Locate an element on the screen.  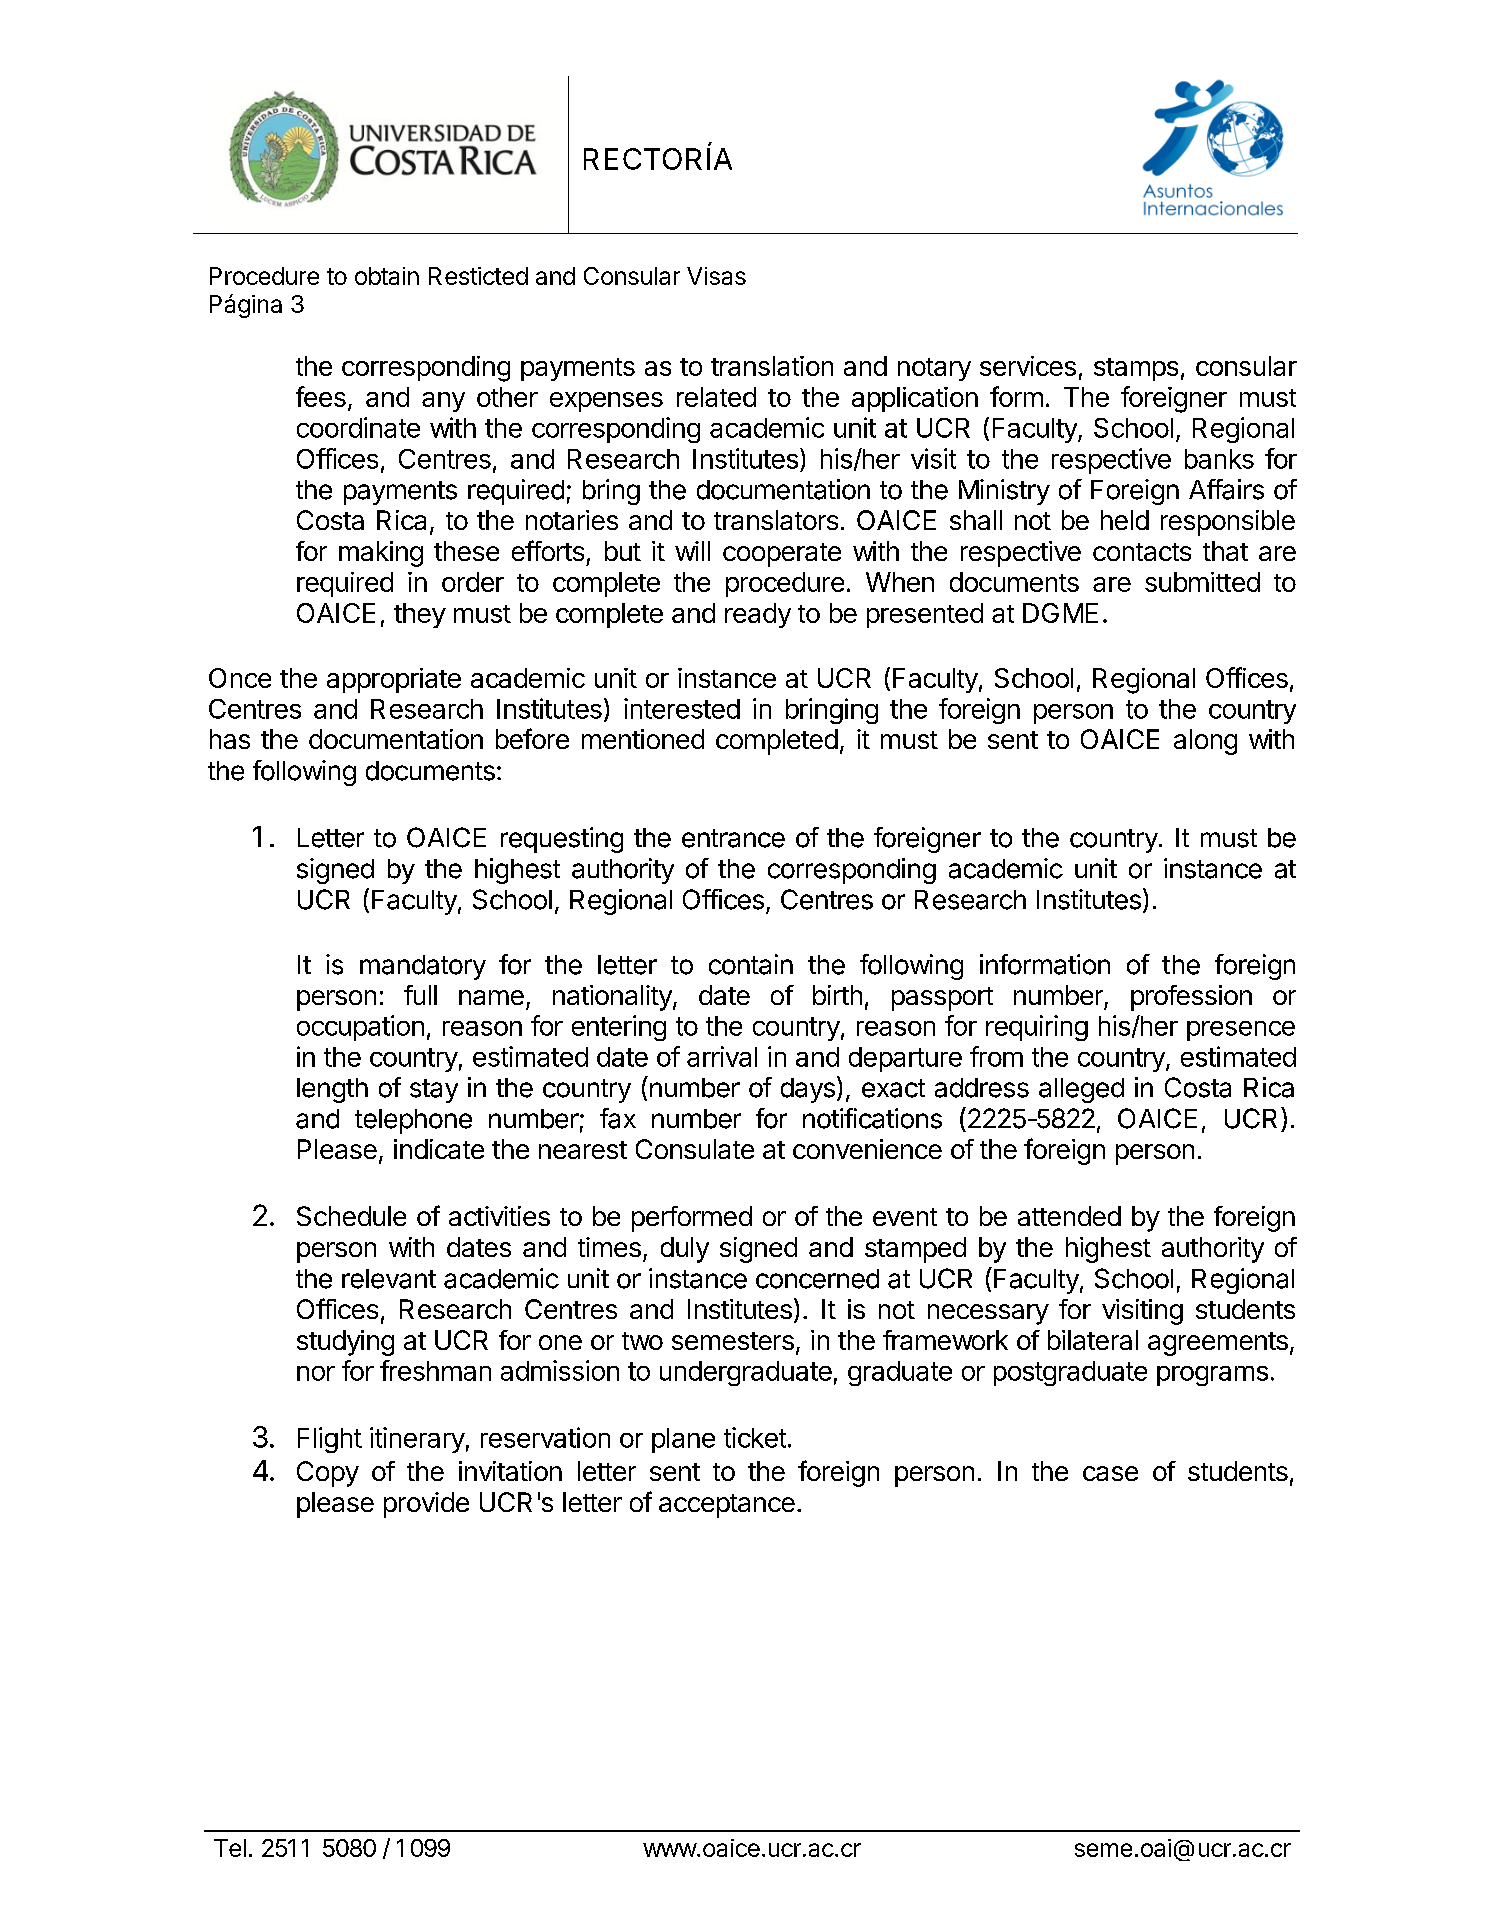
profession is located at coordinates (1191, 998).
